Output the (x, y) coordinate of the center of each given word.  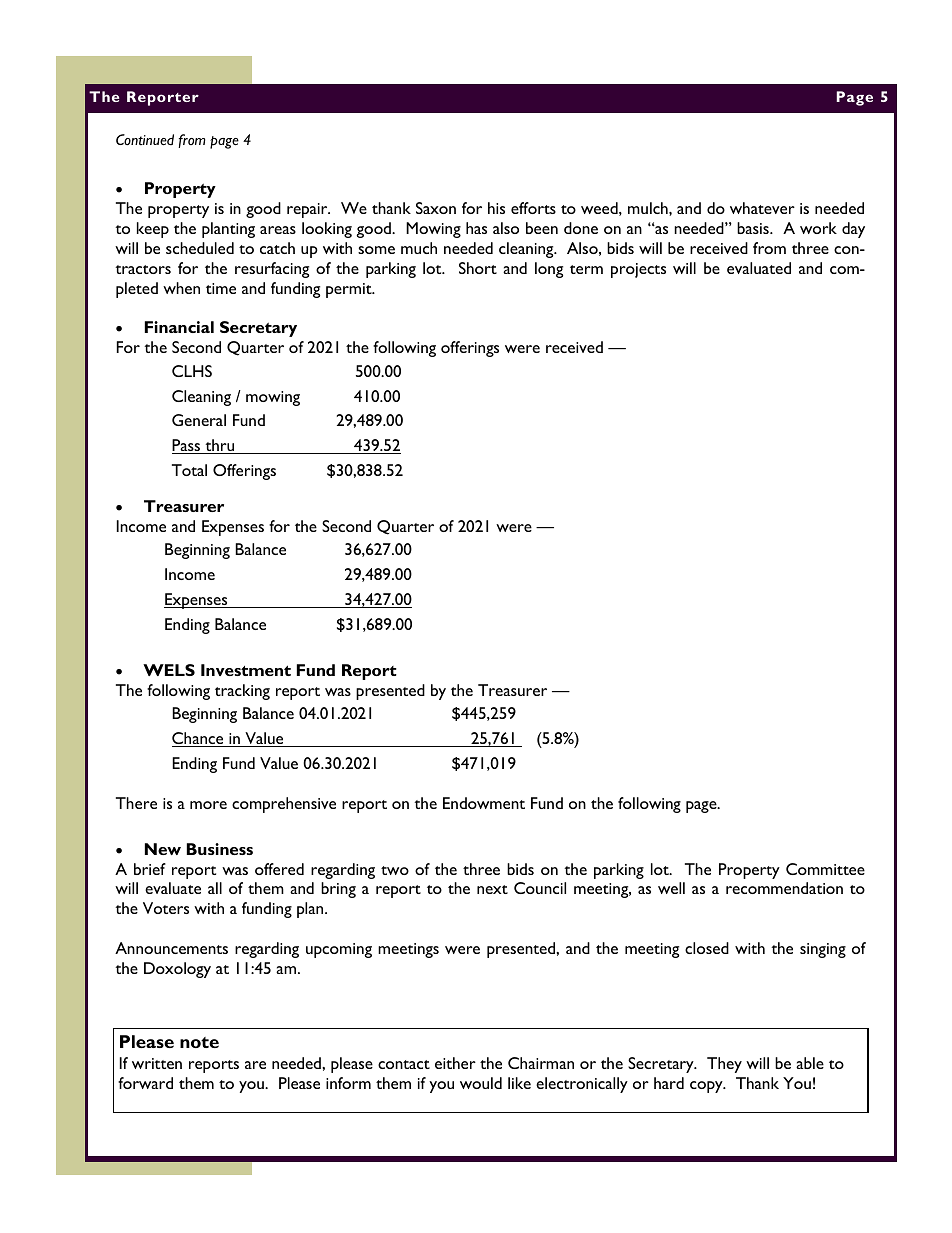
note (199, 1042)
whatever (762, 208)
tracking (242, 692)
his (496, 208)
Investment (246, 670)
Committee (825, 869)
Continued (145, 139)
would (481, 1083)
